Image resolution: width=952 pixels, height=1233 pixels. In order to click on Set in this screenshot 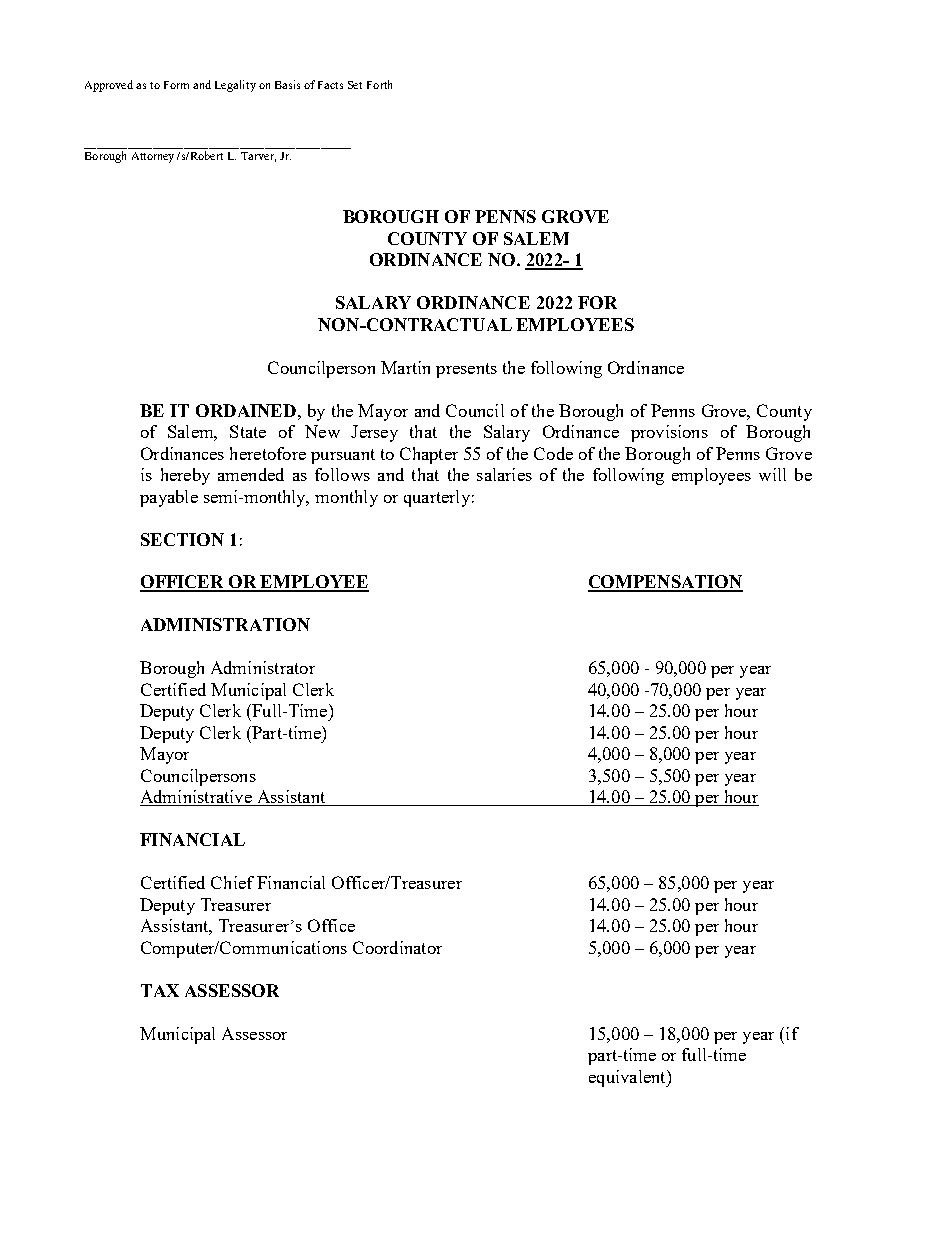, I will do `click(355, 85)`.
